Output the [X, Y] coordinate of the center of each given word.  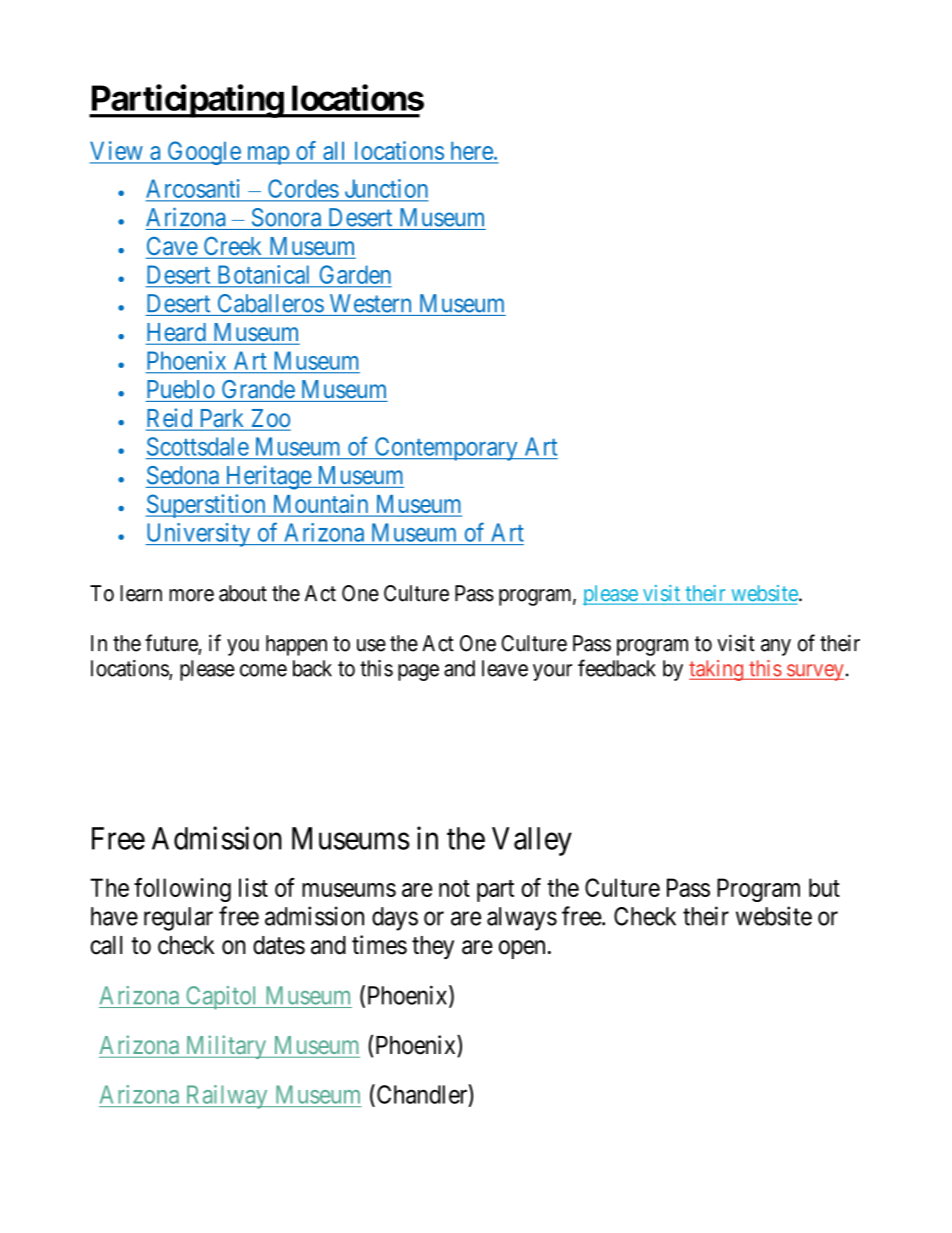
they [433, 947]
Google [203, 153]
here [472, 151]
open [522, 949]
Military [226, 1047]
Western [370, 303]
